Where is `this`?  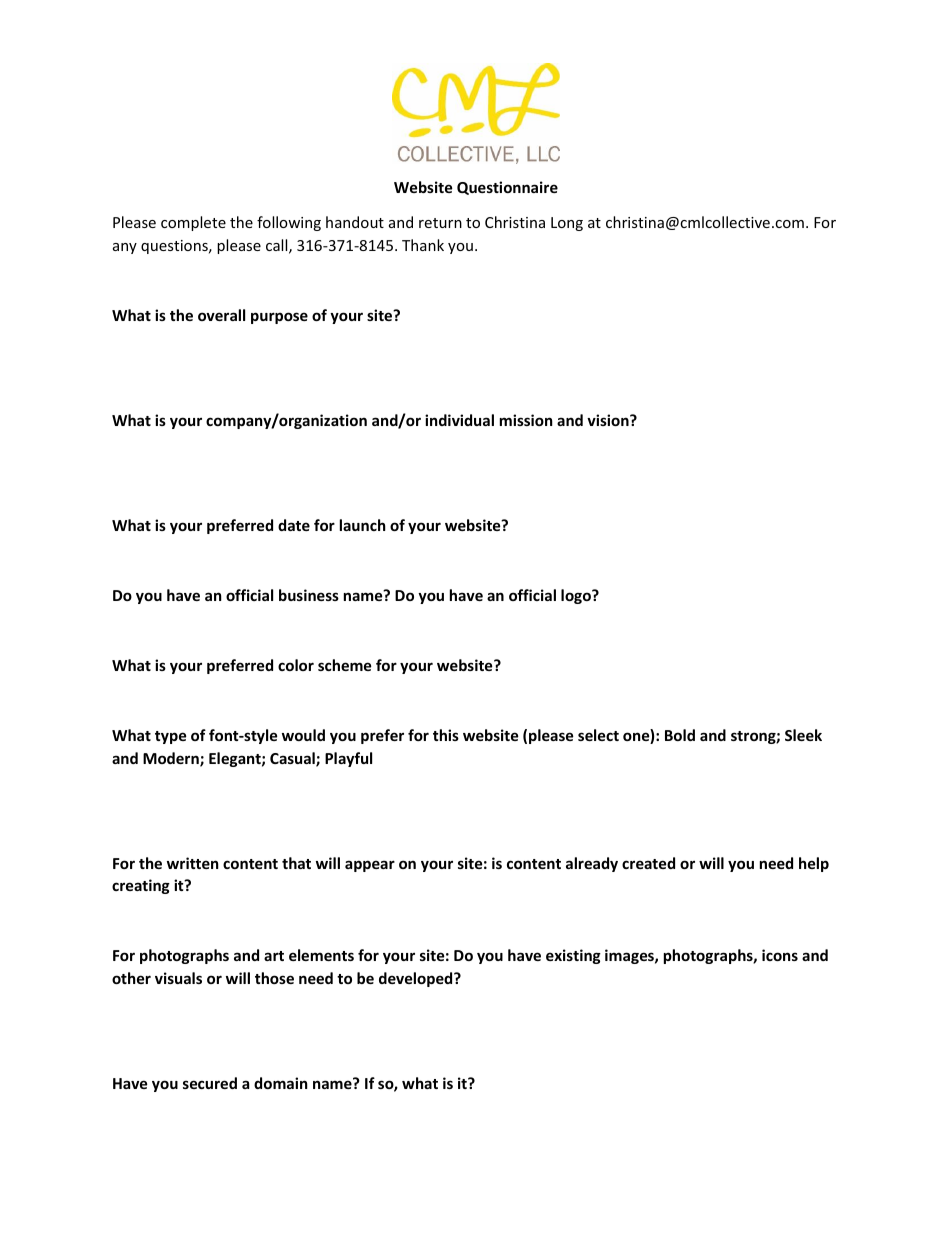
this is located at coordinates (446, 735).
